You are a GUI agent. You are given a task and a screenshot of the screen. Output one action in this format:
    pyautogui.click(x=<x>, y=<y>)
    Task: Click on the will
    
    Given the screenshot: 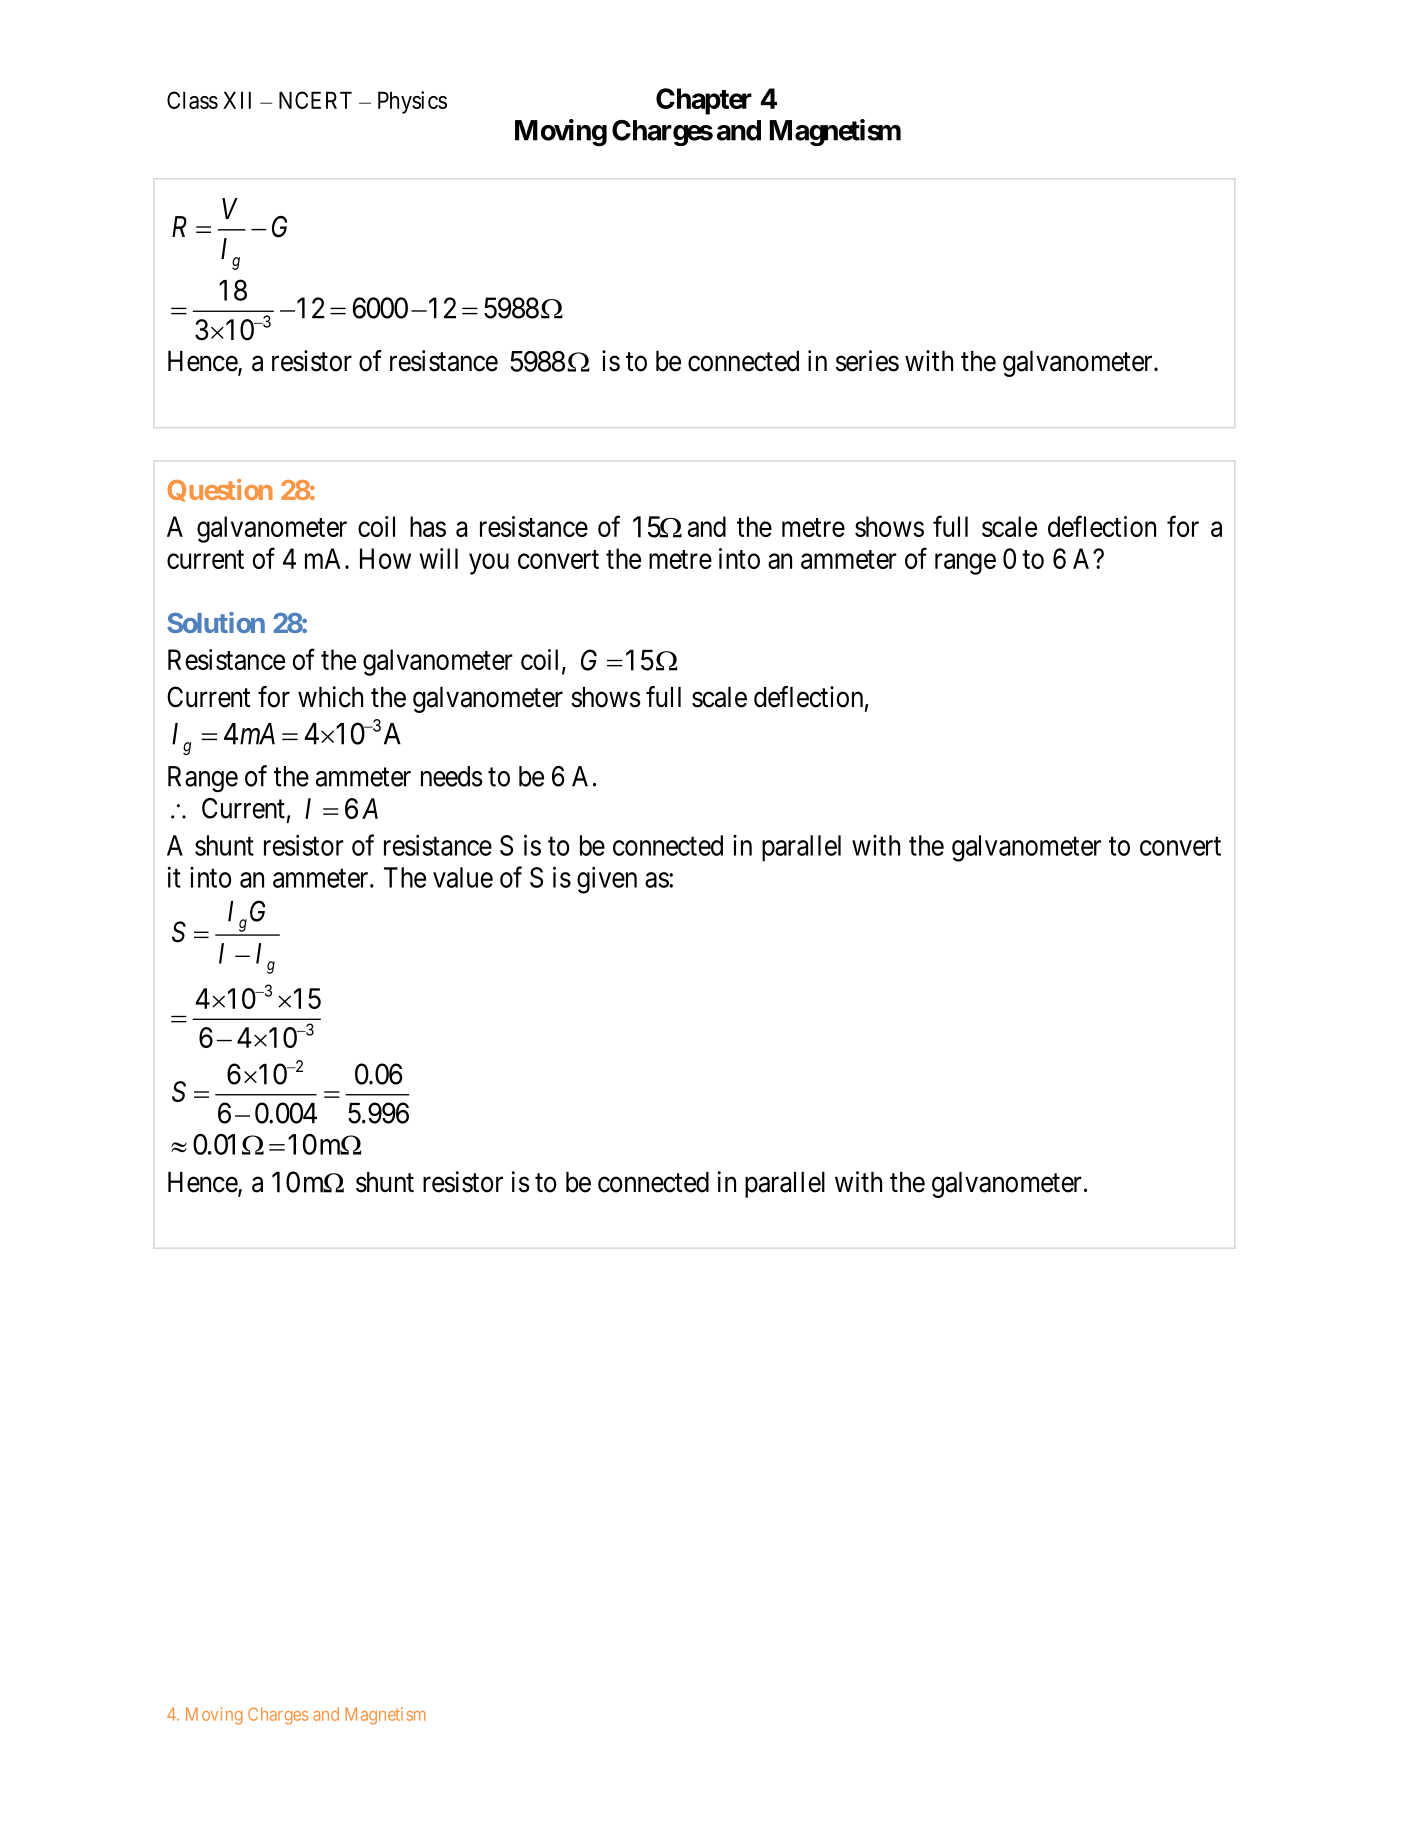 What is the action you would take?
    pyautogui.click(x=439, y=558)
